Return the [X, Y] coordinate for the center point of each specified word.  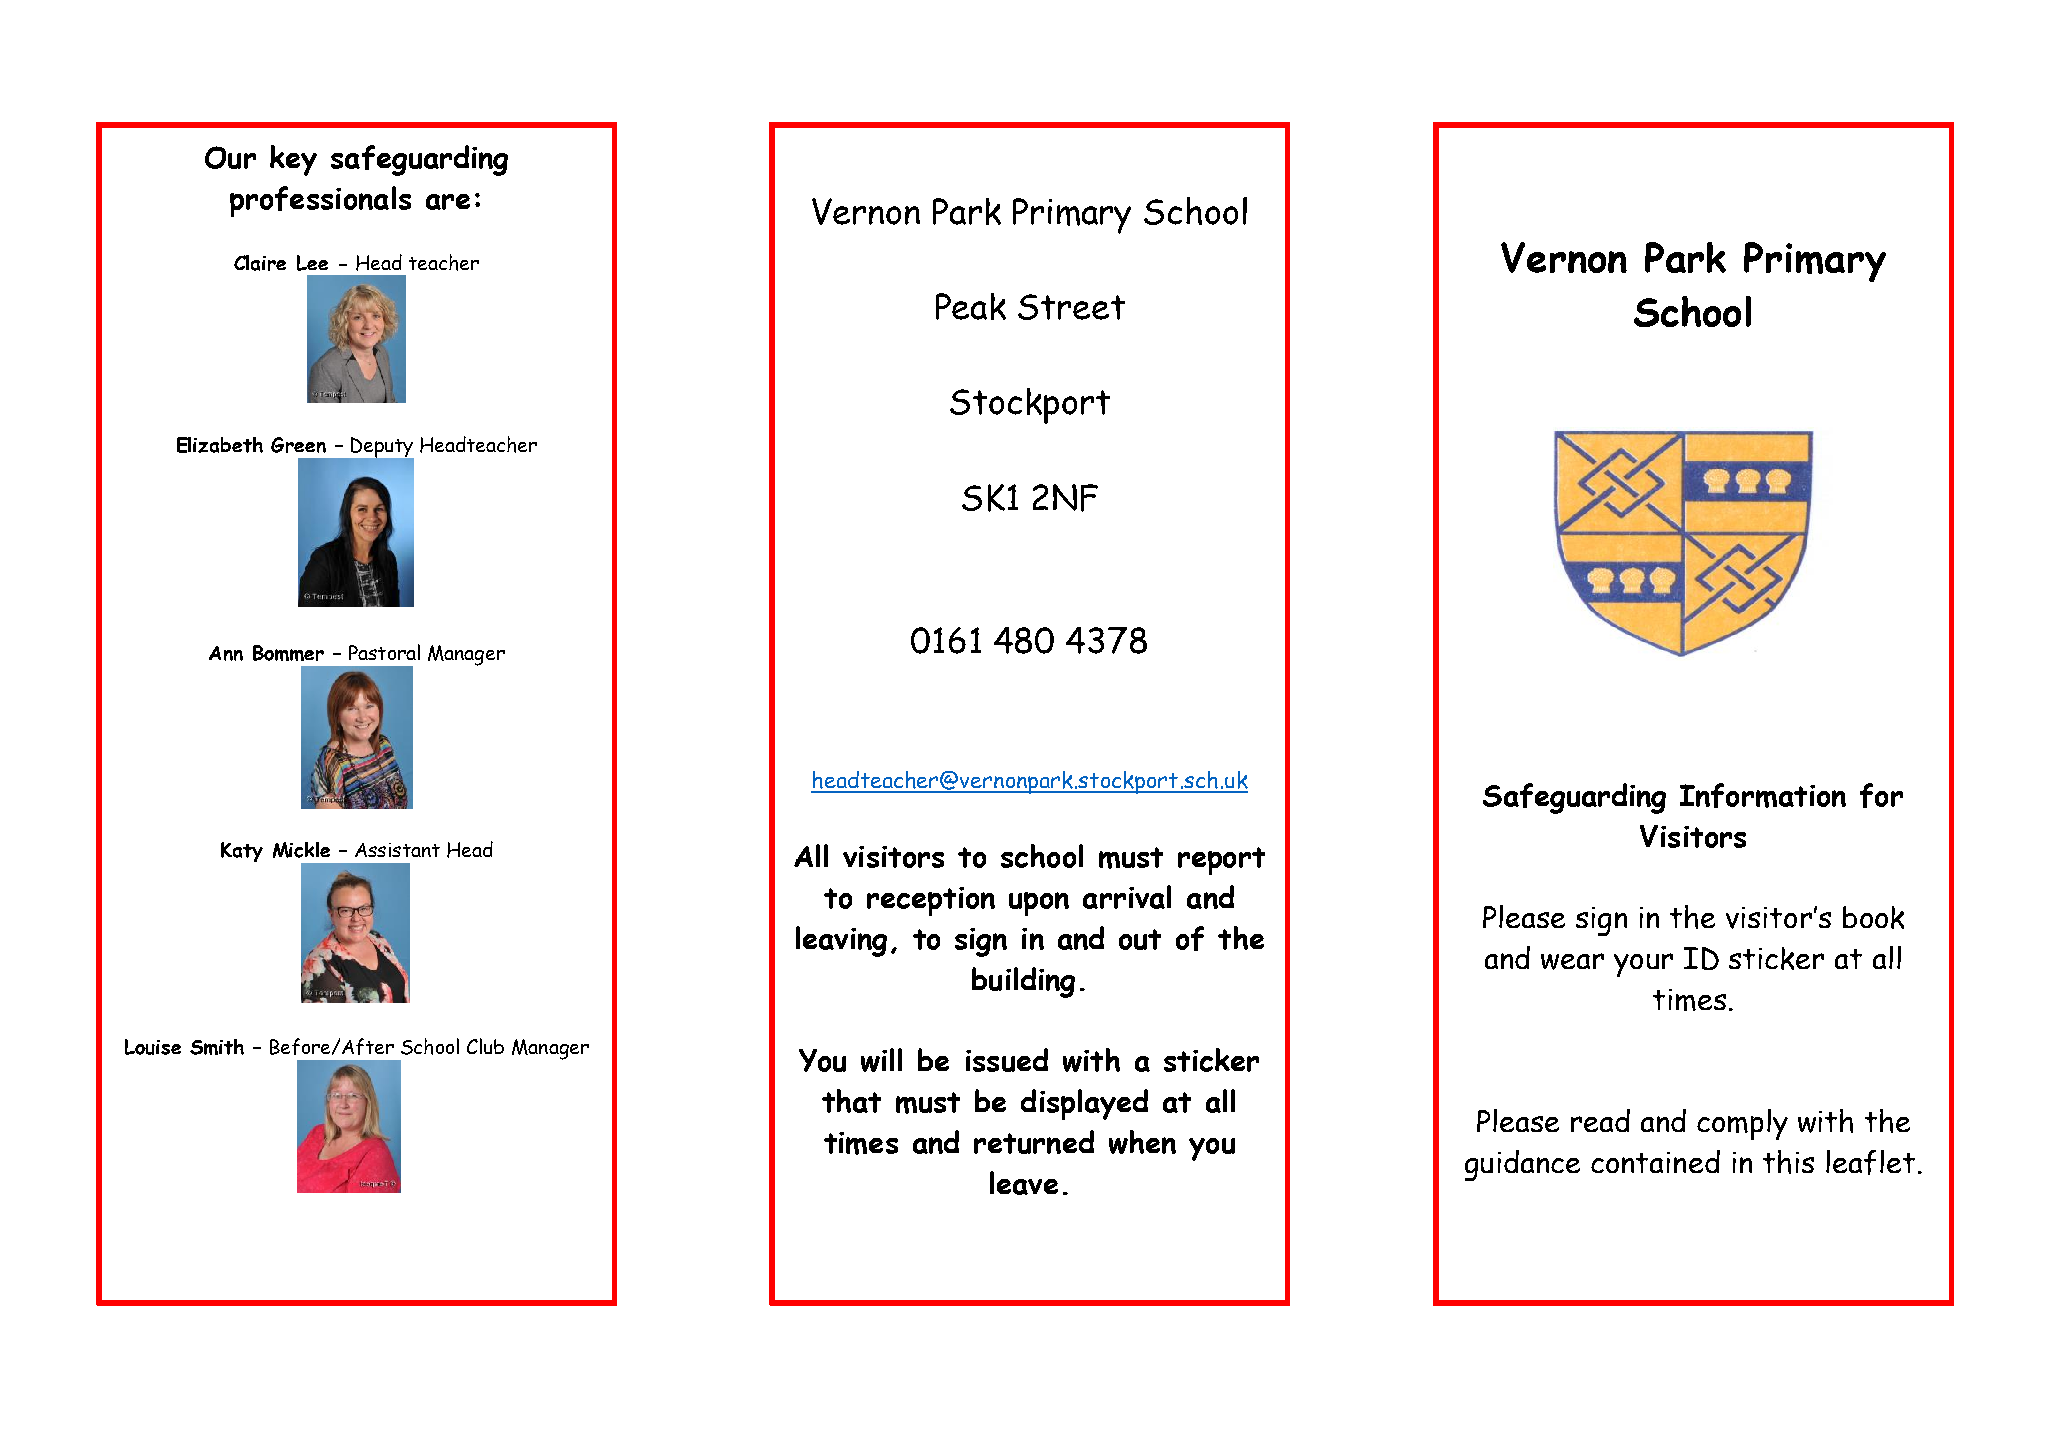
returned [1034, 1142]
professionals [320, 201]
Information [1763, 795]
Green [298, 445]
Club [485, 1046]
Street [1071, 307]
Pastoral [384, 652]
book [1873, 917]
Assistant [397, 850]
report [1221, 861]
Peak [971, 306]
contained [1655, 1161]
